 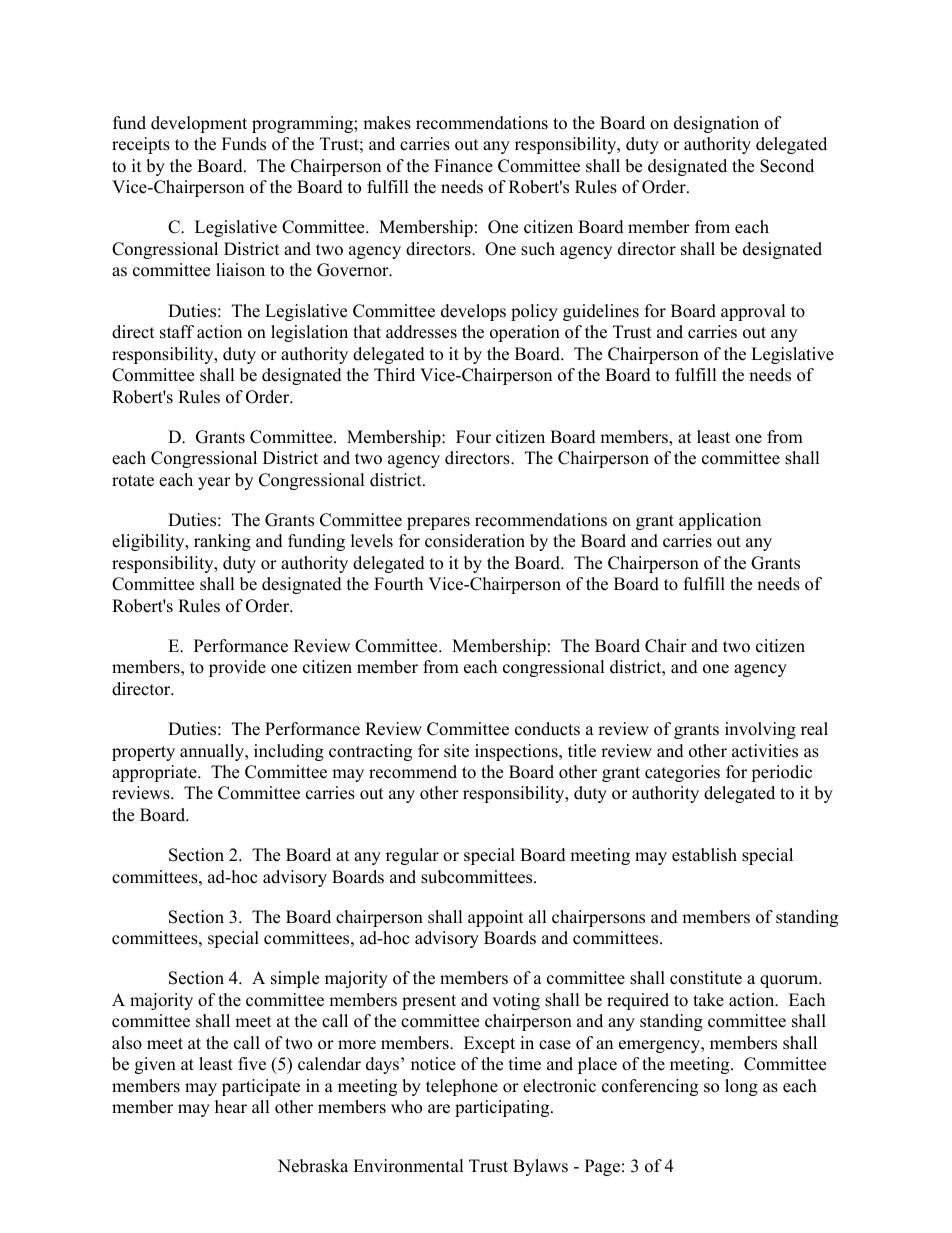 I want to click on development, so click(x=199, y=124).
